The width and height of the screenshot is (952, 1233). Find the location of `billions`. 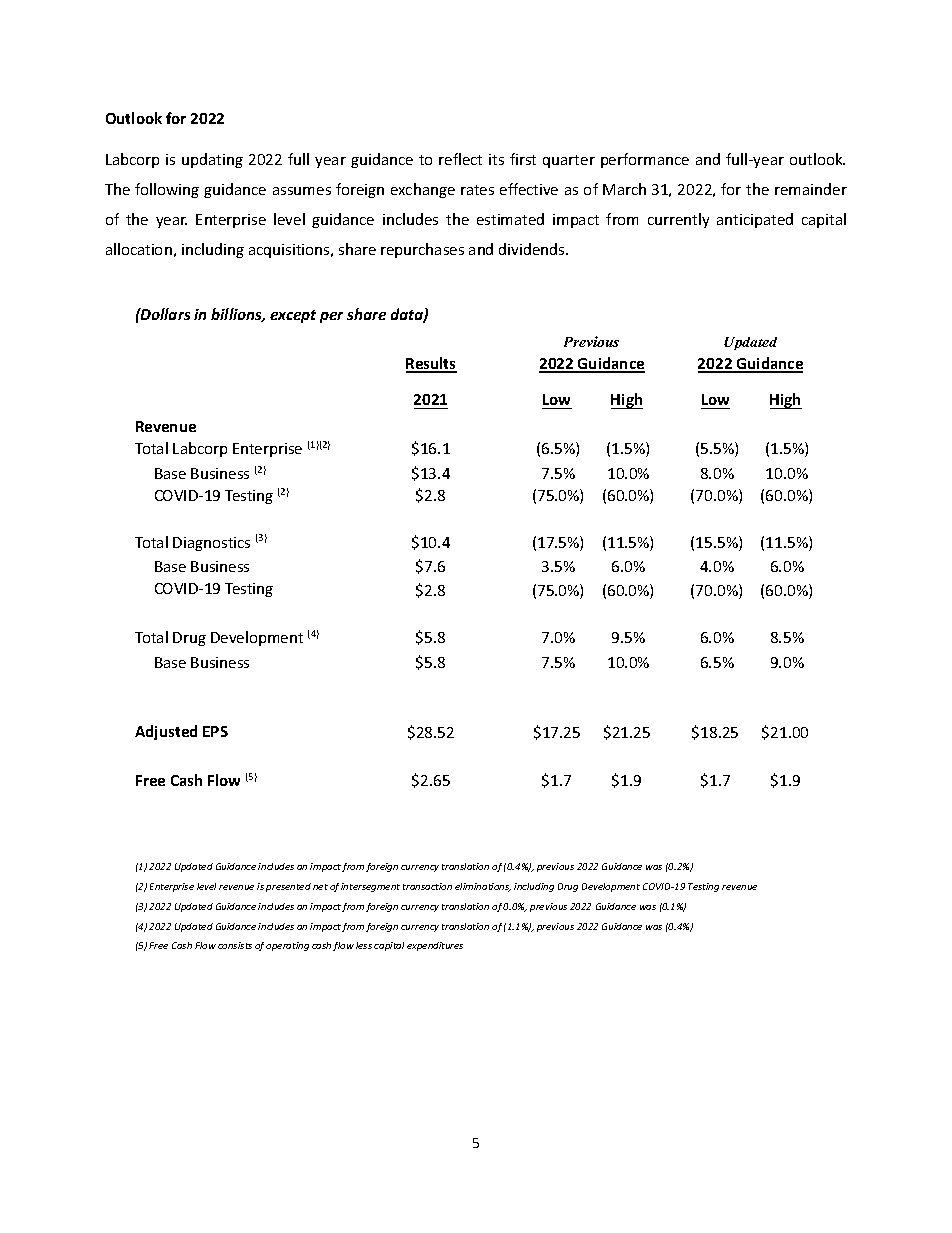

billions is located at coordinates (238, 315).
